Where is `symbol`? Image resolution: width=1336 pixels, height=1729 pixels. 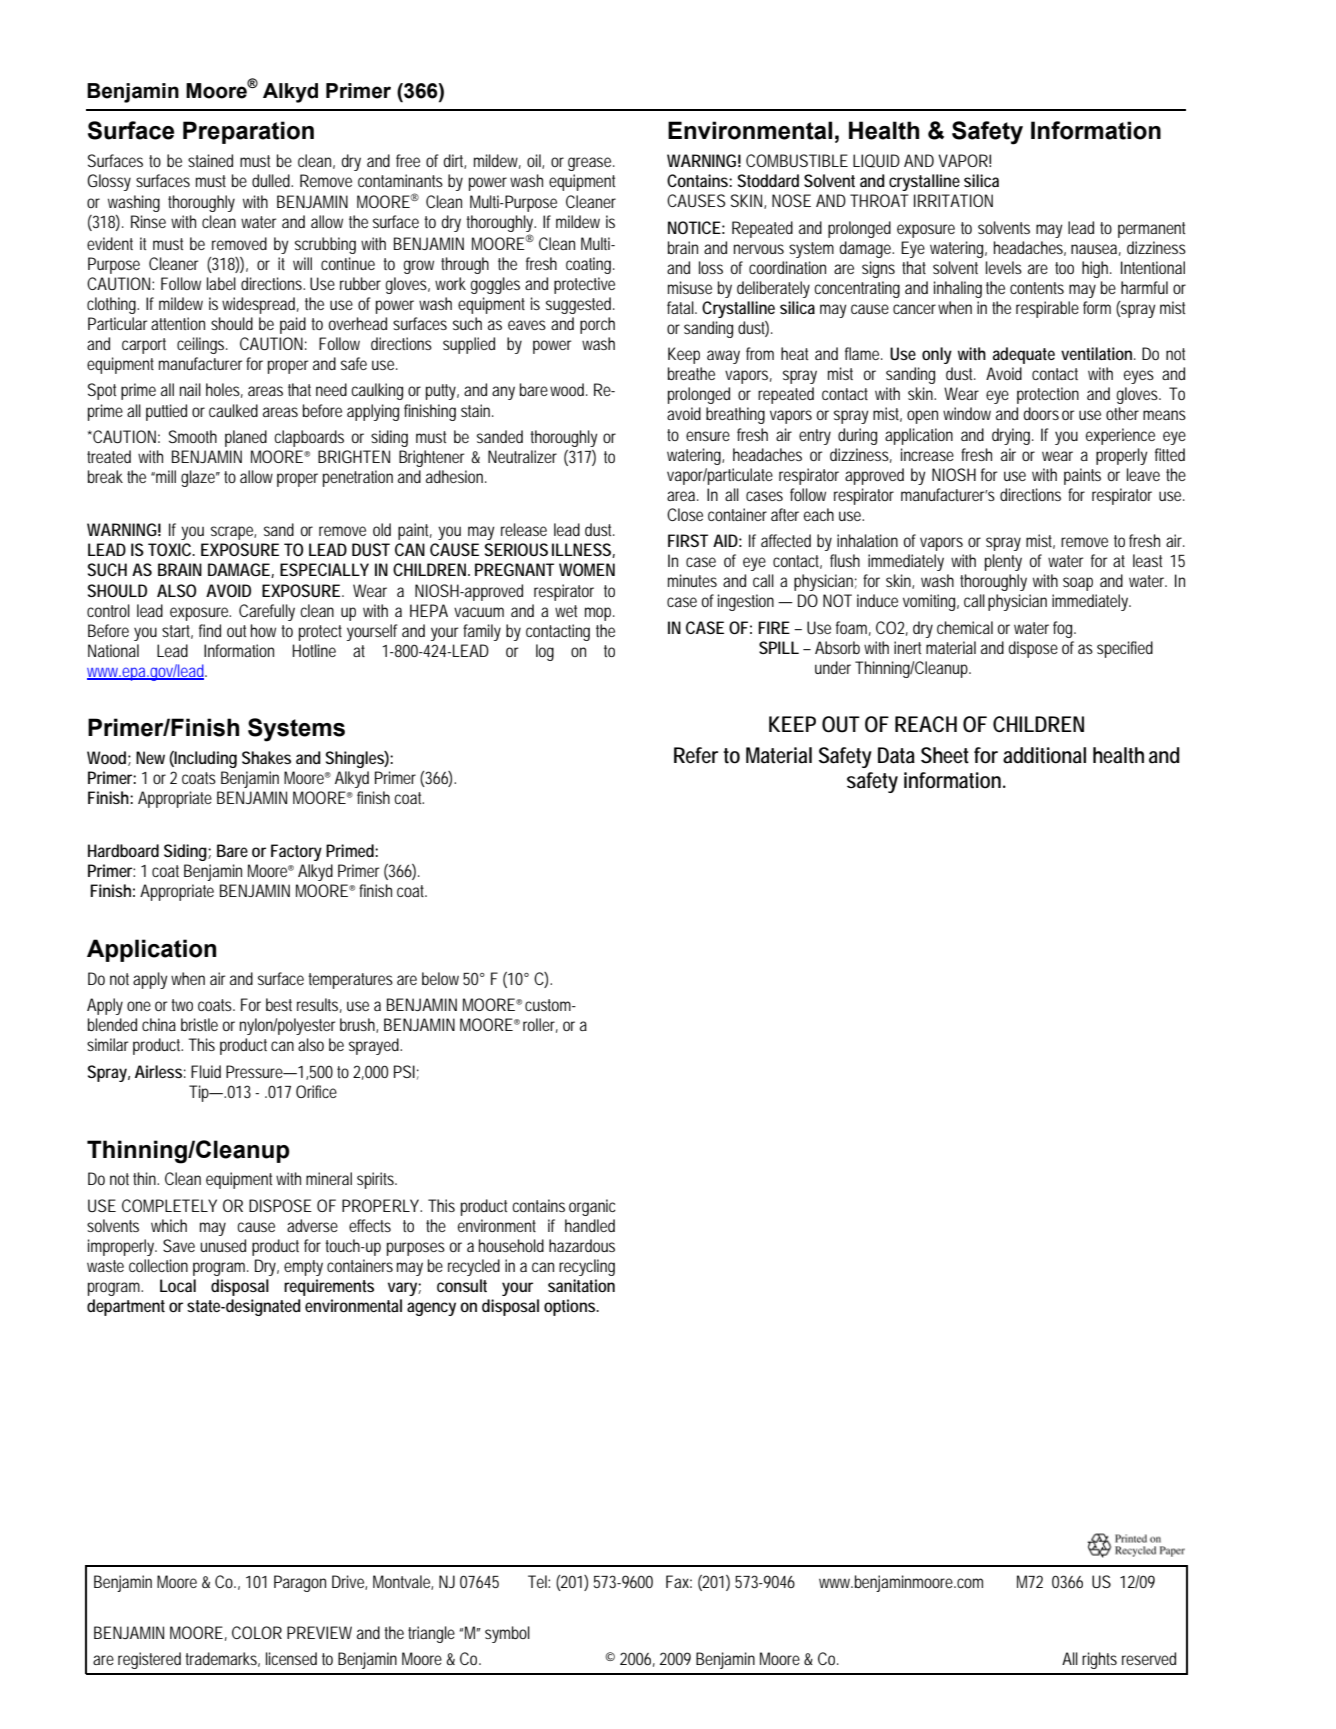 symbol is located at coordinates (507, 1634).
